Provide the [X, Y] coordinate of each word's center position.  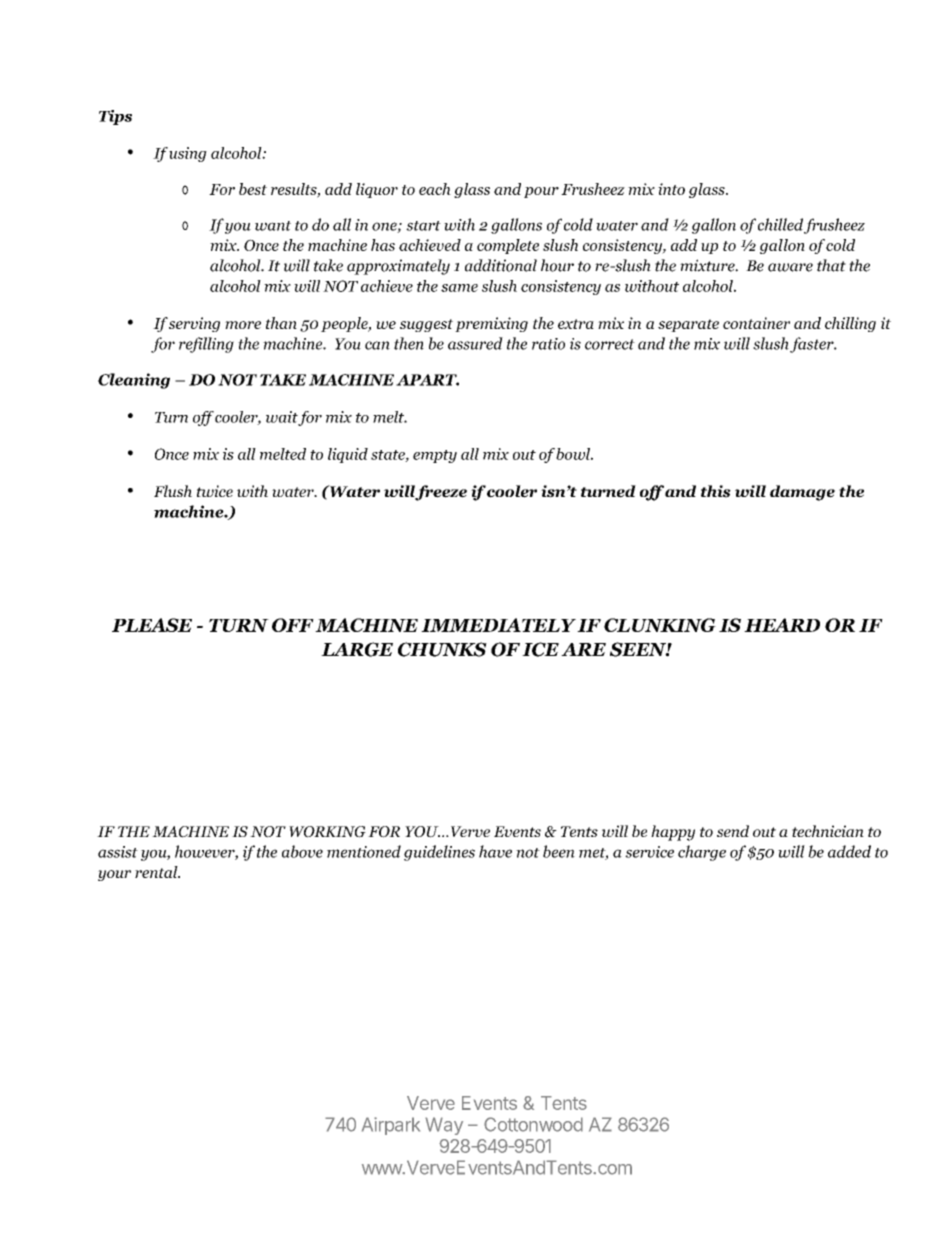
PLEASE [152, 625]
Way [444, 1126]
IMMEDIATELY [498, 625]
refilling [206, 345]
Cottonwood [533, 1124]
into [671, 189]
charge [702, 853]
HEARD [782, 625]
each [435, 189]
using [188, 154]
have [495, 851]
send [733, 831]
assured [475, 343]
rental [157, 872]
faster [813, 345]
